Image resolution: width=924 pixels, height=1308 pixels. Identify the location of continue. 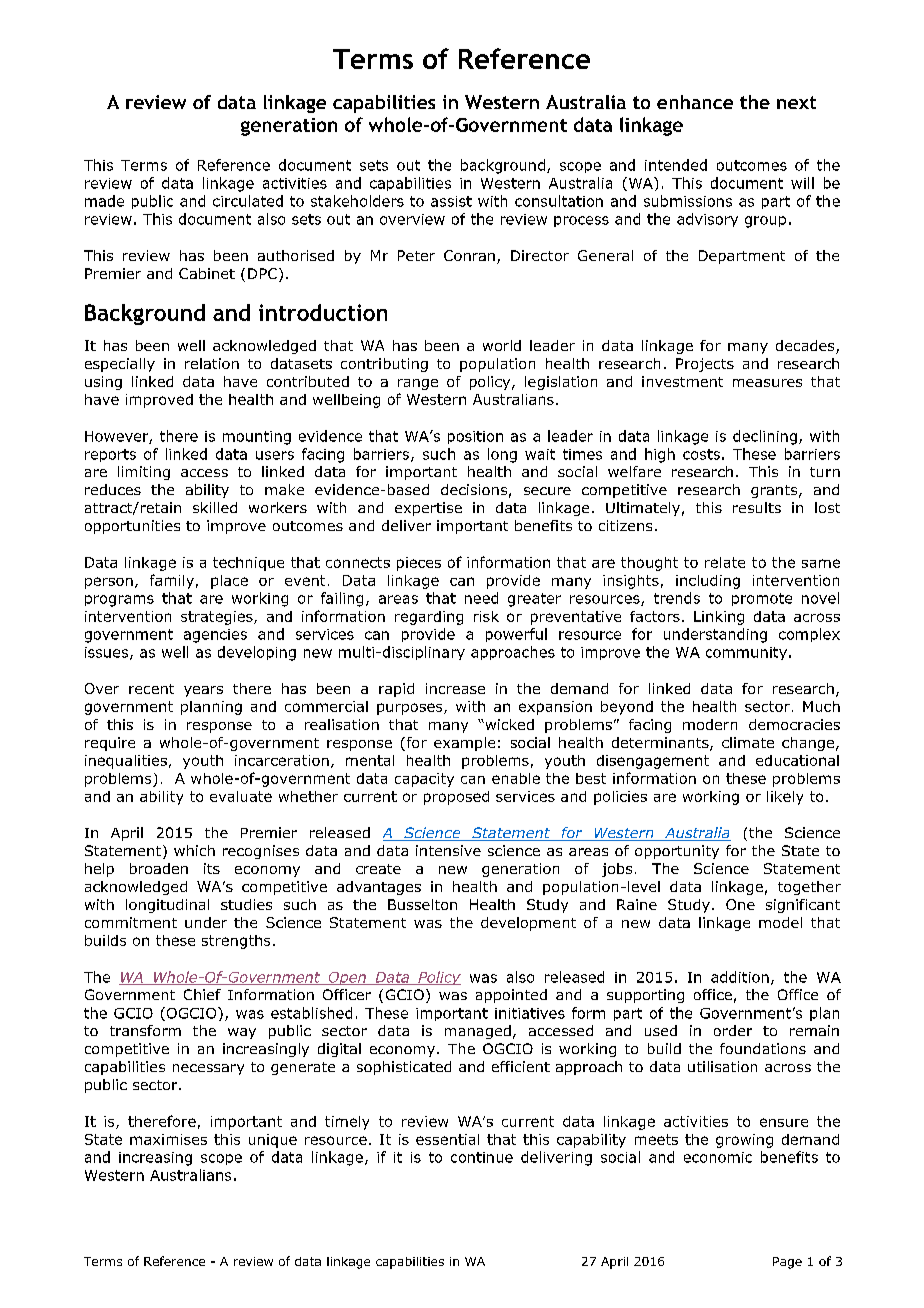
(482, 1157).
